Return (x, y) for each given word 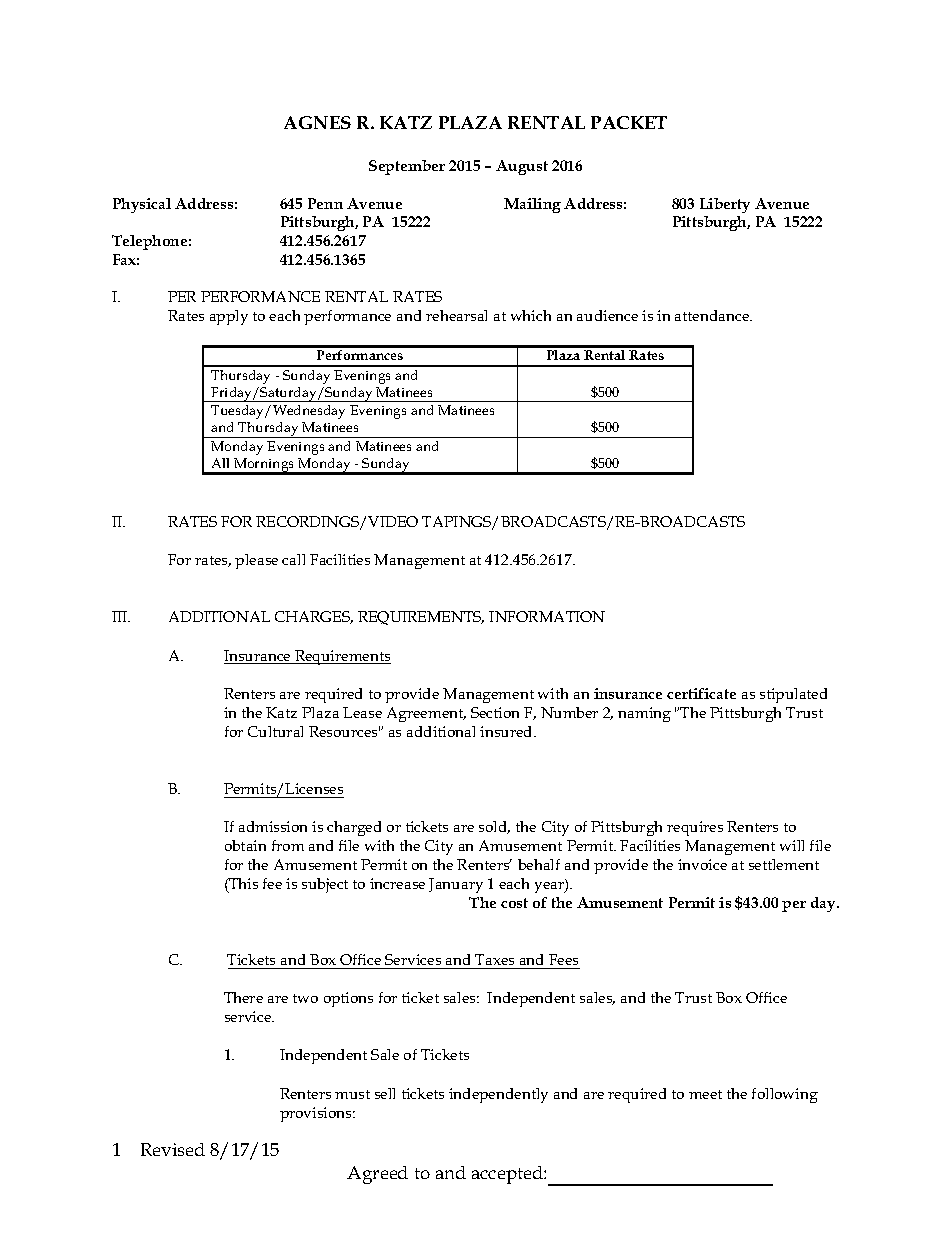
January (456, 885)
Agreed (377, 1175)
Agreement (426, 714)
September (407, 167)
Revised (173, 1149)
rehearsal (456, 315)
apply (229, 317)
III (121, 616)
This (242, 885)
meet (705, 1094)
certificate (701, 693)
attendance (713, 315)
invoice (702, 864)
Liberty (725, 205)
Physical (142, 205)
